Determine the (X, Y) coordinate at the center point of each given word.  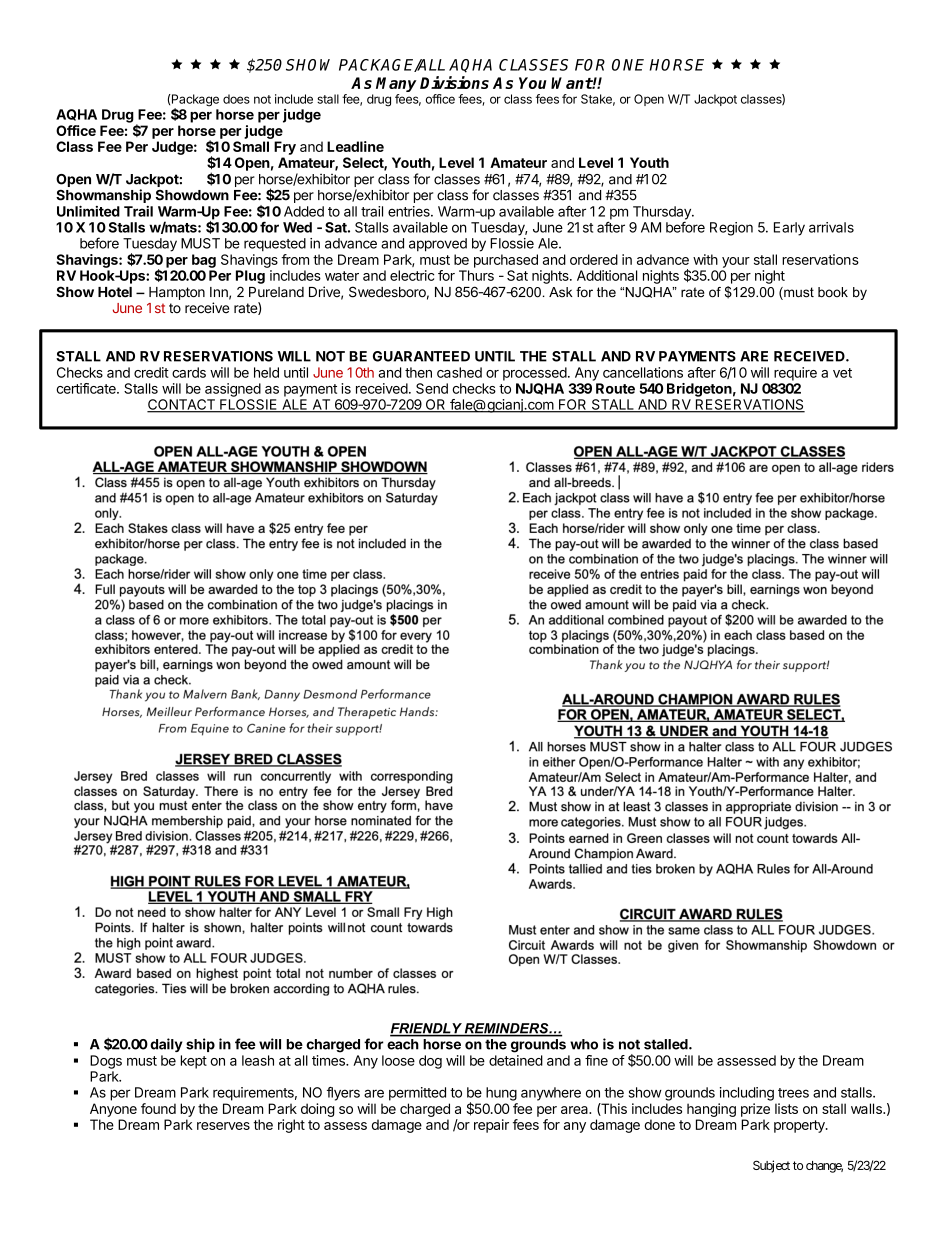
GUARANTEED (421, 356)
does (236, 99)
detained (516, 1060)
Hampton (177, 293)
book (833, 292)
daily (166, 1045)
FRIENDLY (427, 1029)
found (158, 1108)
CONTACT (182, 405)
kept (194, 1062)
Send (432, 388)
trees (793, 1093)
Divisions (454, 82)
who (584, 1044)
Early (789, 229)
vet (842, 373)
